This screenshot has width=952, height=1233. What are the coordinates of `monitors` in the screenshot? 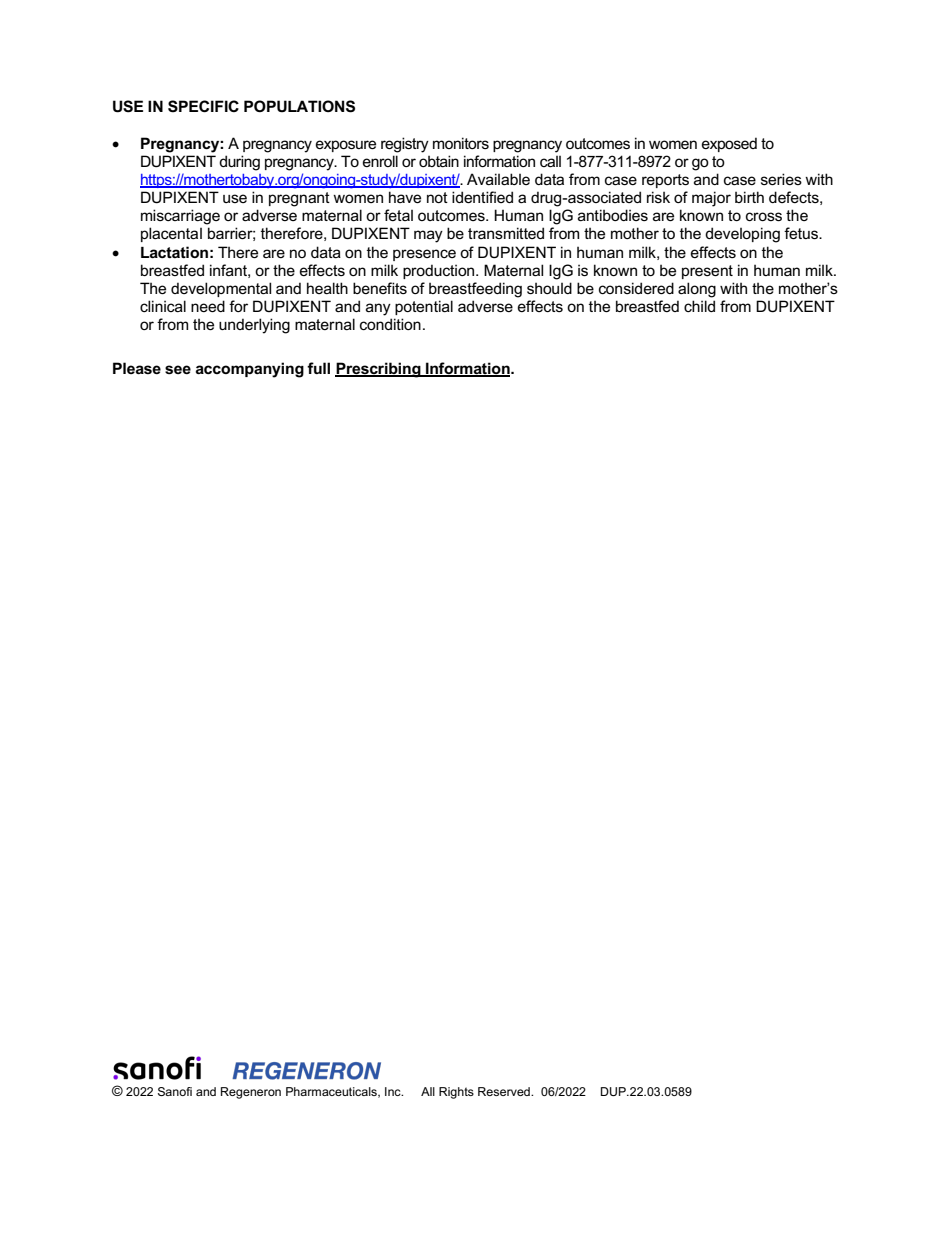 It's located at (461, 143).
